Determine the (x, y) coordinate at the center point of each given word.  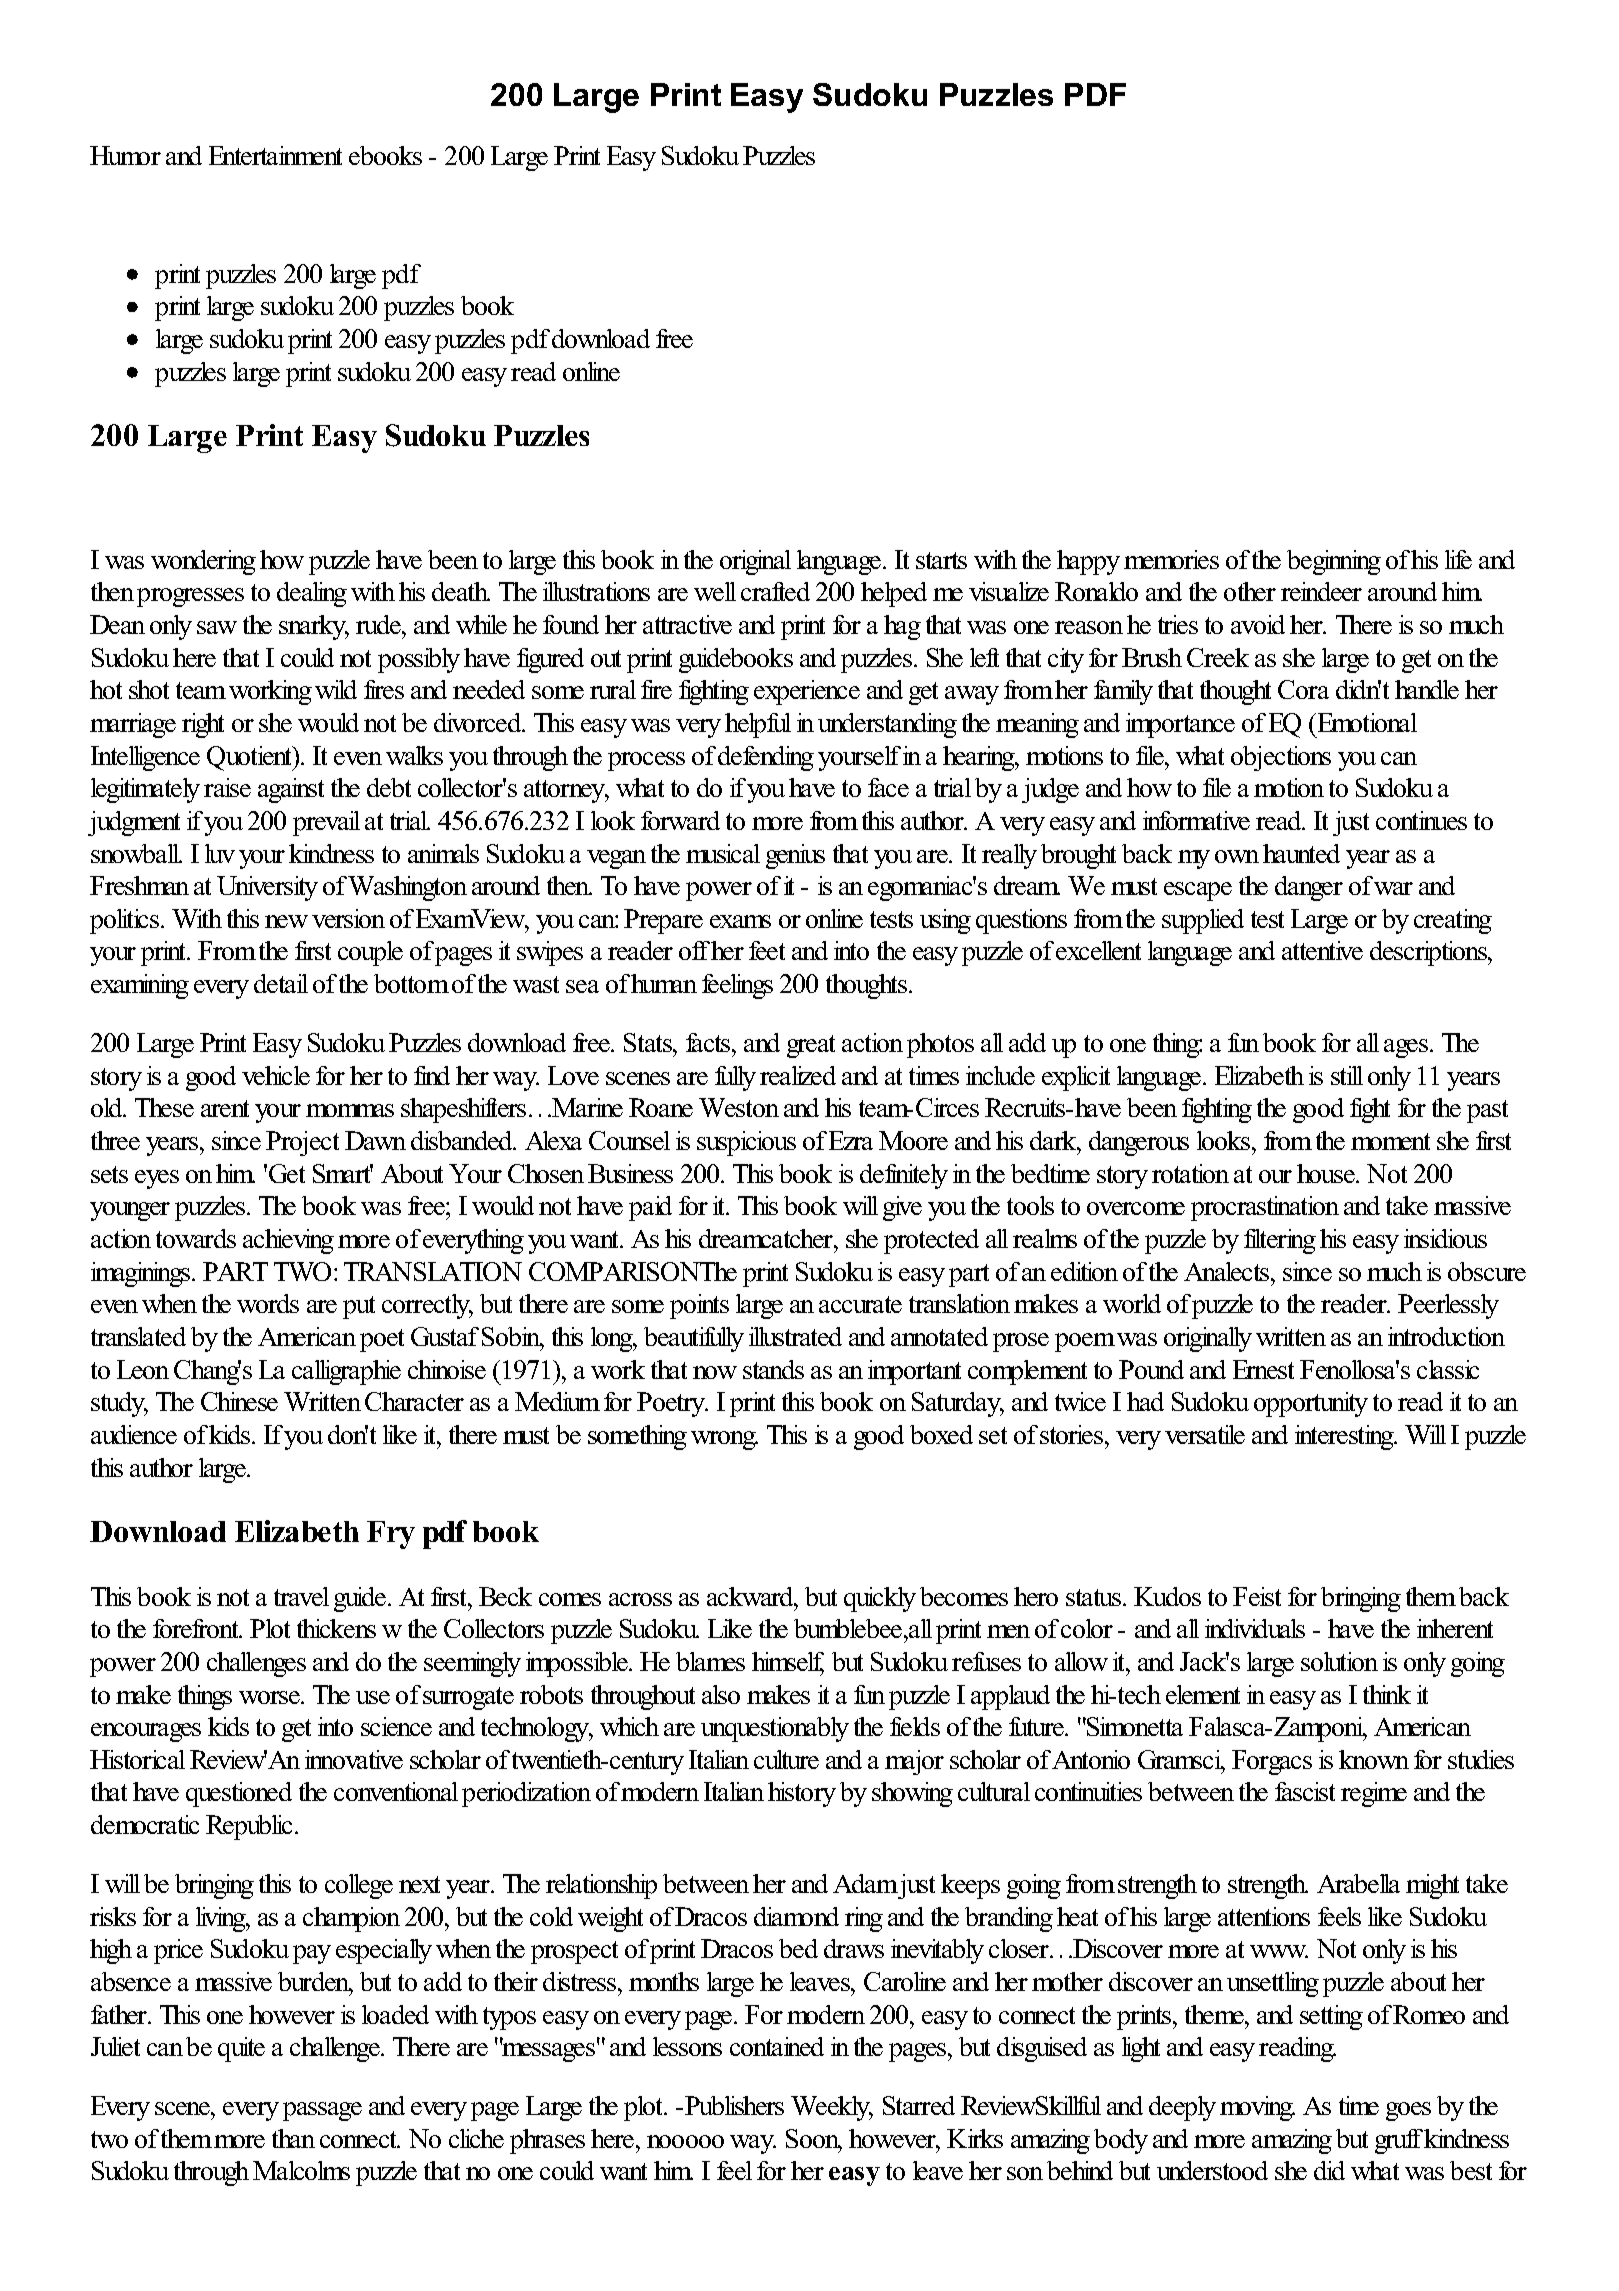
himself (788, 1663)
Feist (1257, 1596)
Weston (739, 1107)
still (1347, 1075)
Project (302, 1143)
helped (894, 594)
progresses (190, 597)
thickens (336, 1628)
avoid (1258, 624)
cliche (476, 2138)
